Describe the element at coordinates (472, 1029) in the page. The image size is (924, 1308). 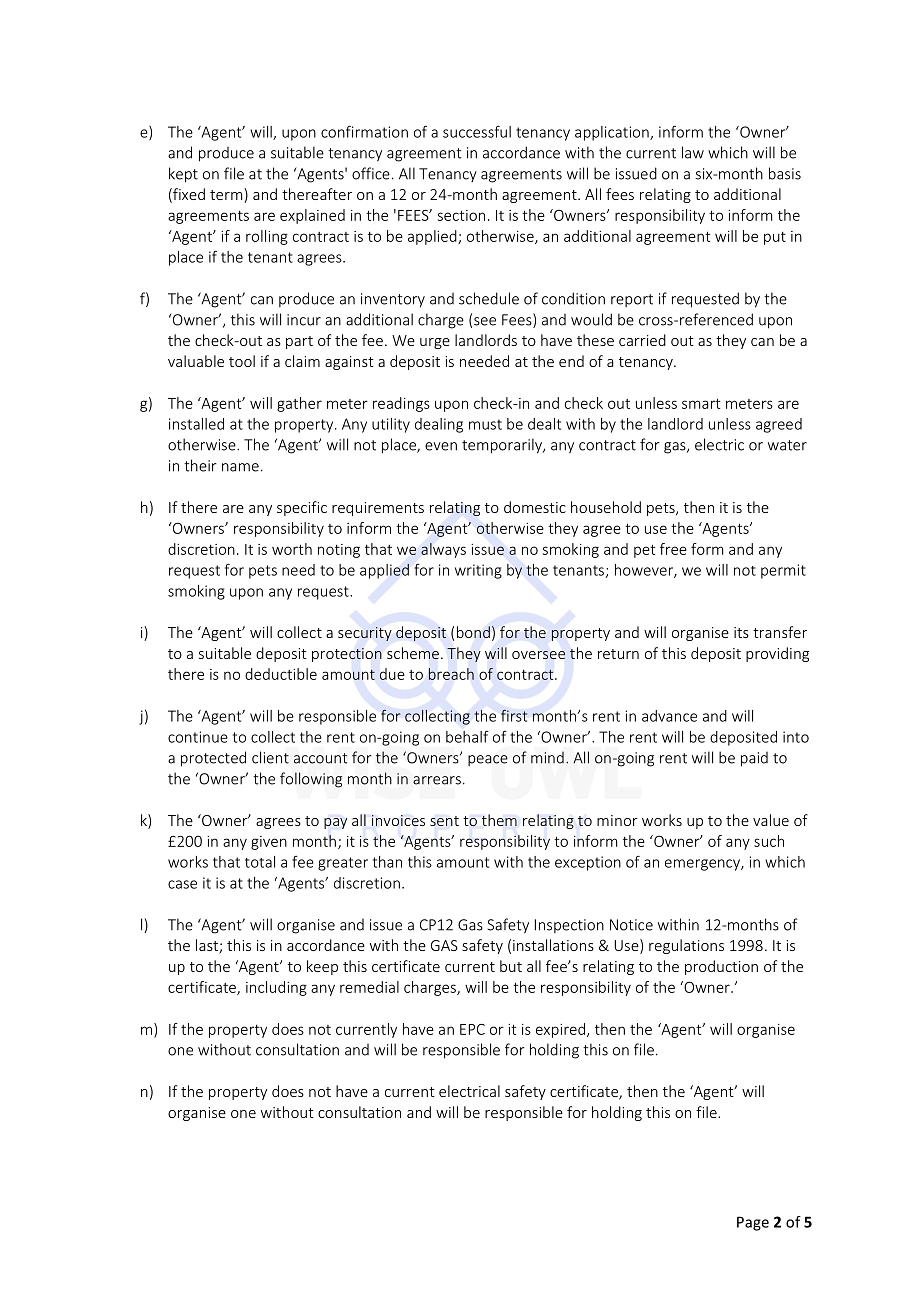
I see `EPC` at that location.
